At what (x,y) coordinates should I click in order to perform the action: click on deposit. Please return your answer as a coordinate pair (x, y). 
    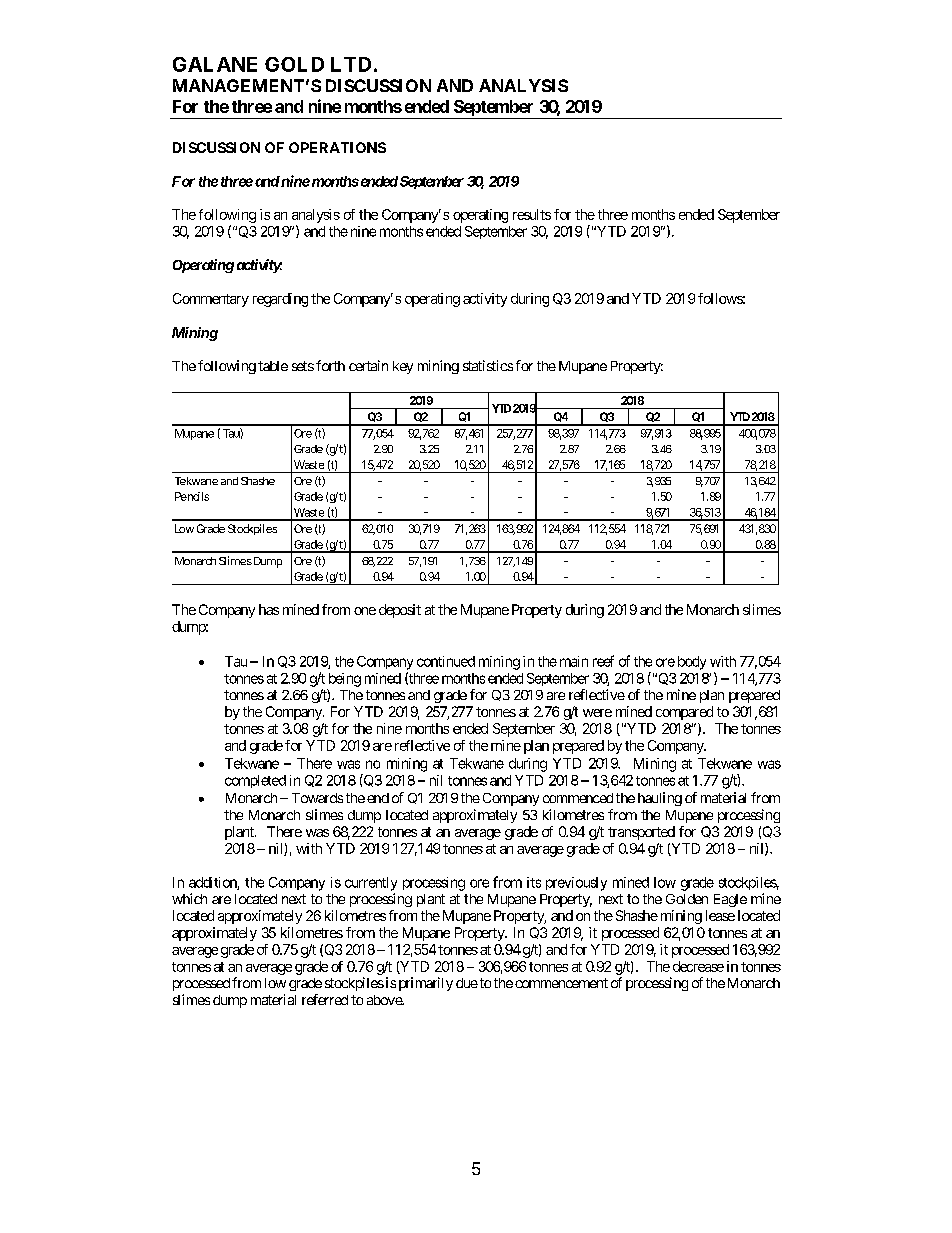
    Looking at the image, I should click on (400, 611).
